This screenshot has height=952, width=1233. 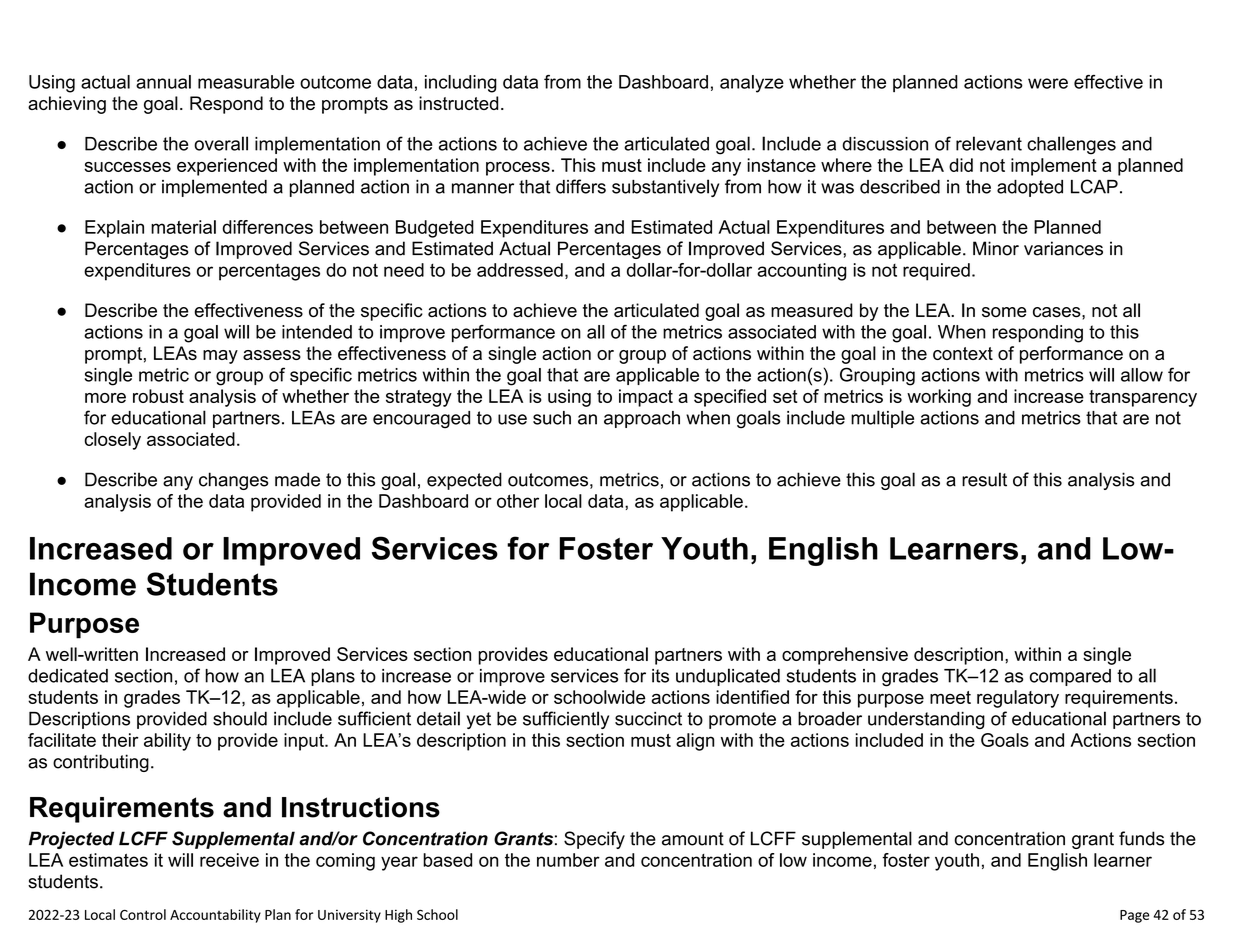 What do you see at coordinates (568, 860) in the screenshot?
I see `number` at bounding box center [568, 860].
